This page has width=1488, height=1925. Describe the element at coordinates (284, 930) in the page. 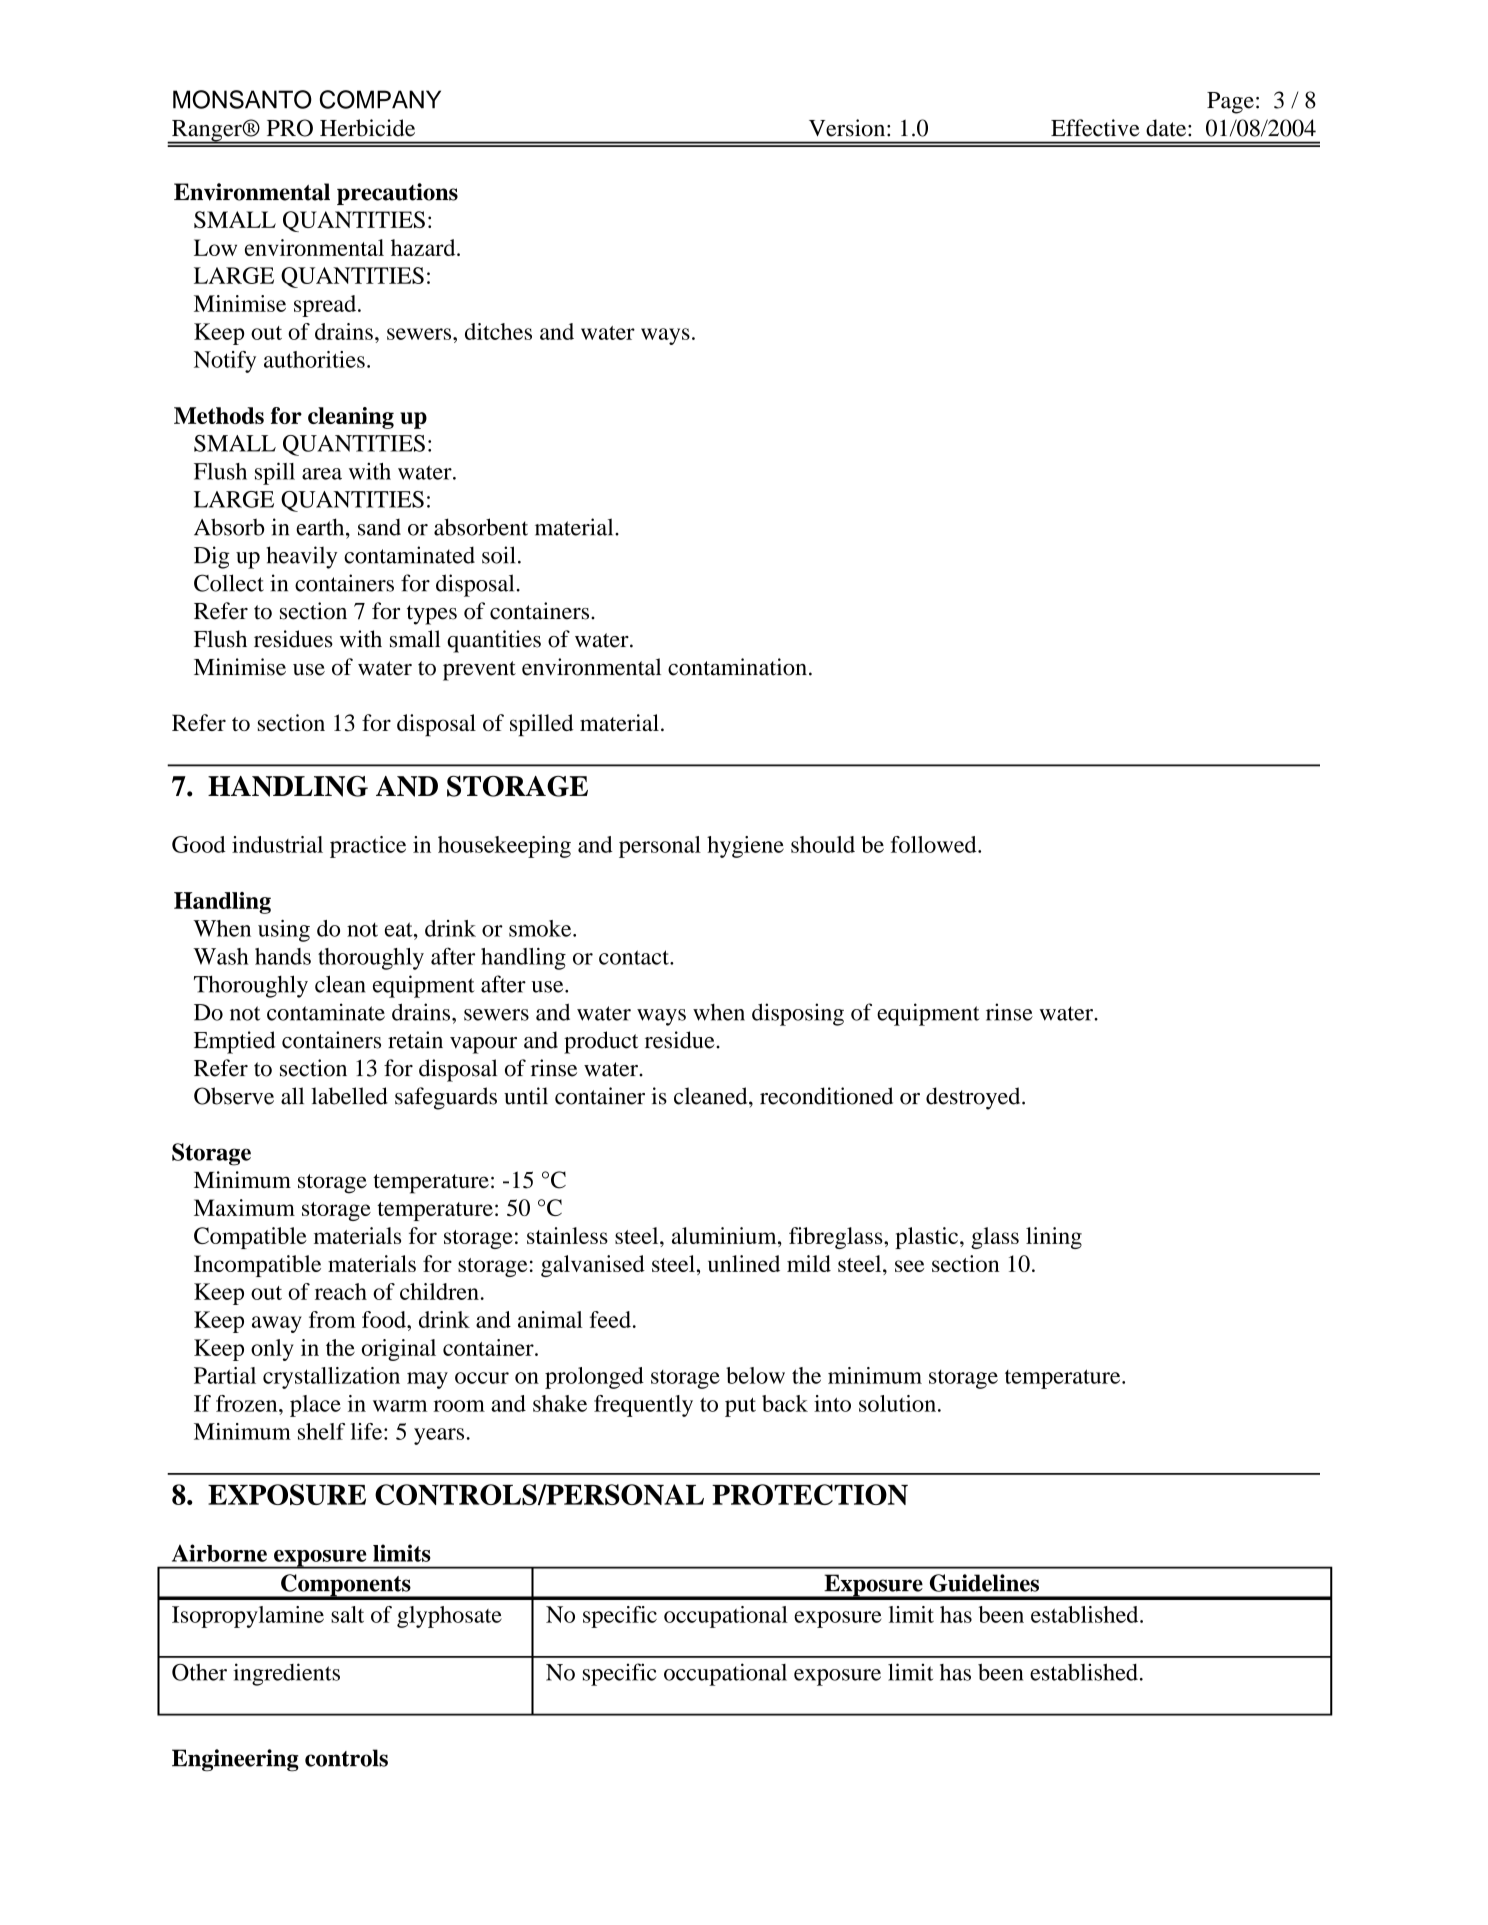

I see `using` at that location.
